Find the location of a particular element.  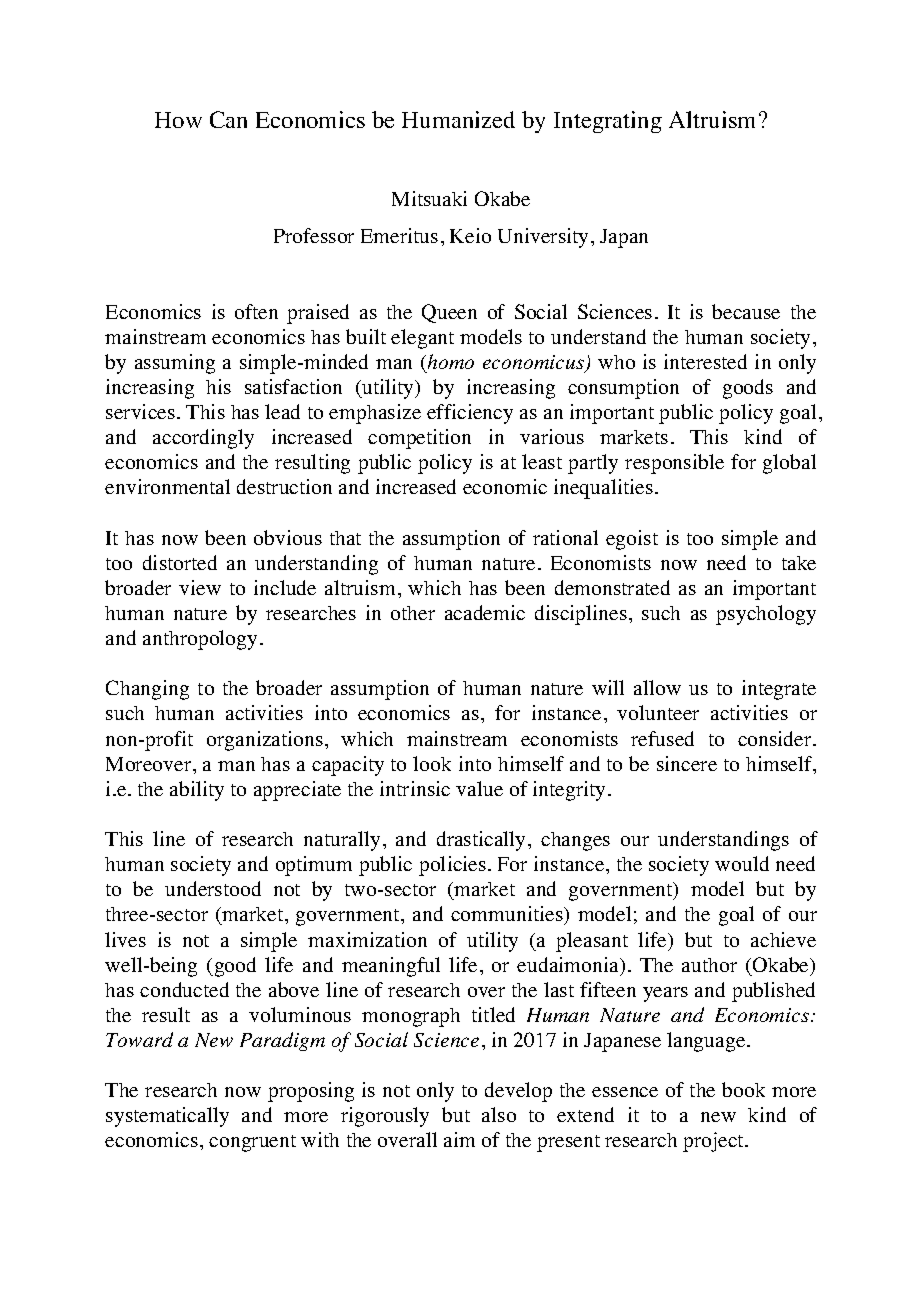

look is located at coordinates (432, 763).
